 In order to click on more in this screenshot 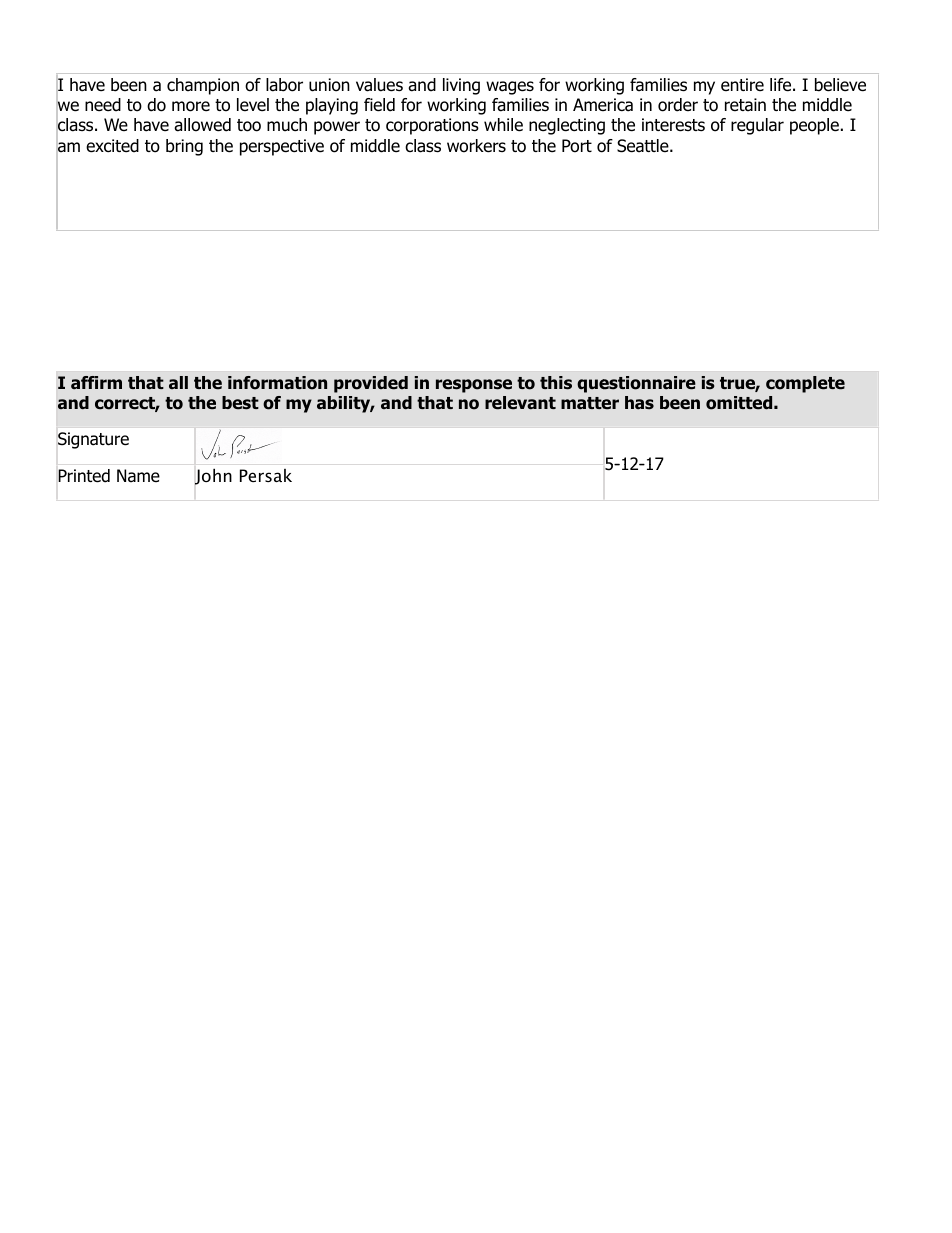, I will do `click(191, 106)`.
